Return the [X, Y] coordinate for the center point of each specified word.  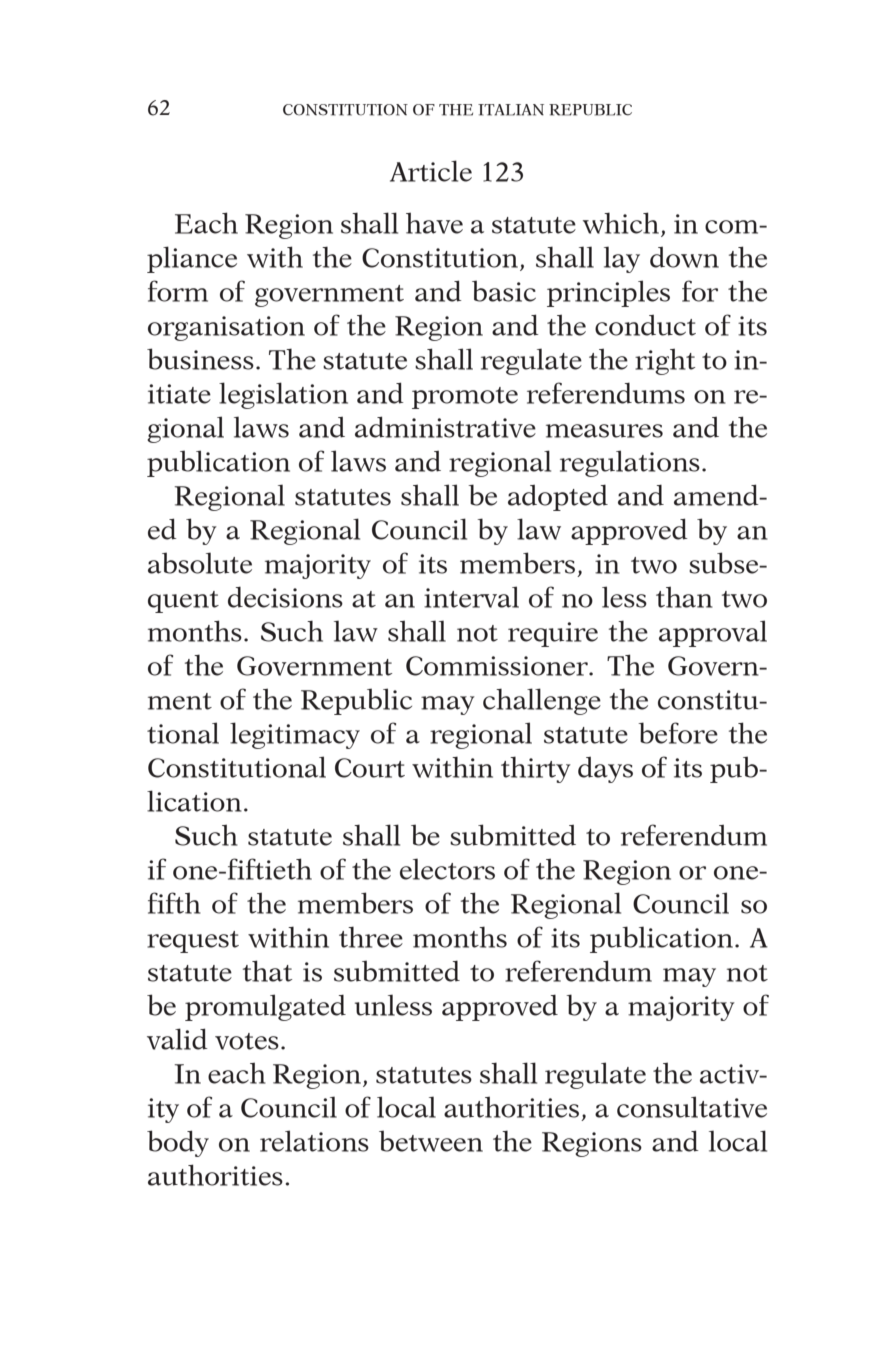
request [193, 942]
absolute [200, 563]
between [431, 1141]
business [200, 359]
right [665, 361]
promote [465, 398]
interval [471, 597]
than [684, 597]
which [622, 224]
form [178, 291]
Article [431, 171]
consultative [692, 1107]
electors [447, 869]
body [178, 1143]
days [605, 770]
